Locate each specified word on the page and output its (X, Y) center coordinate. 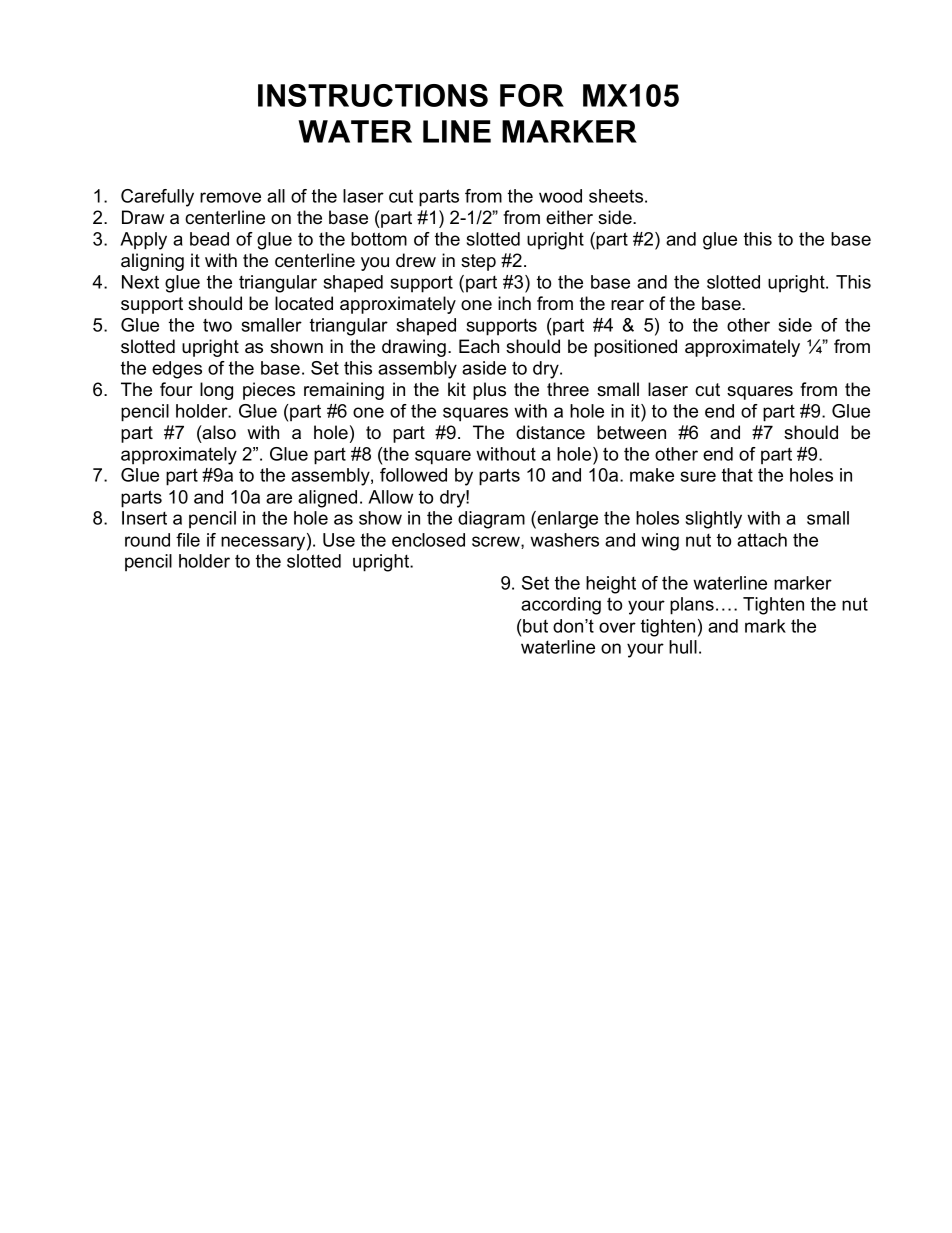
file (188, 540)
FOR (532, 95)
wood (560, 196)
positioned (635, 348)
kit (457, 389)
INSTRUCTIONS (373, 95)
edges (177, 370)
